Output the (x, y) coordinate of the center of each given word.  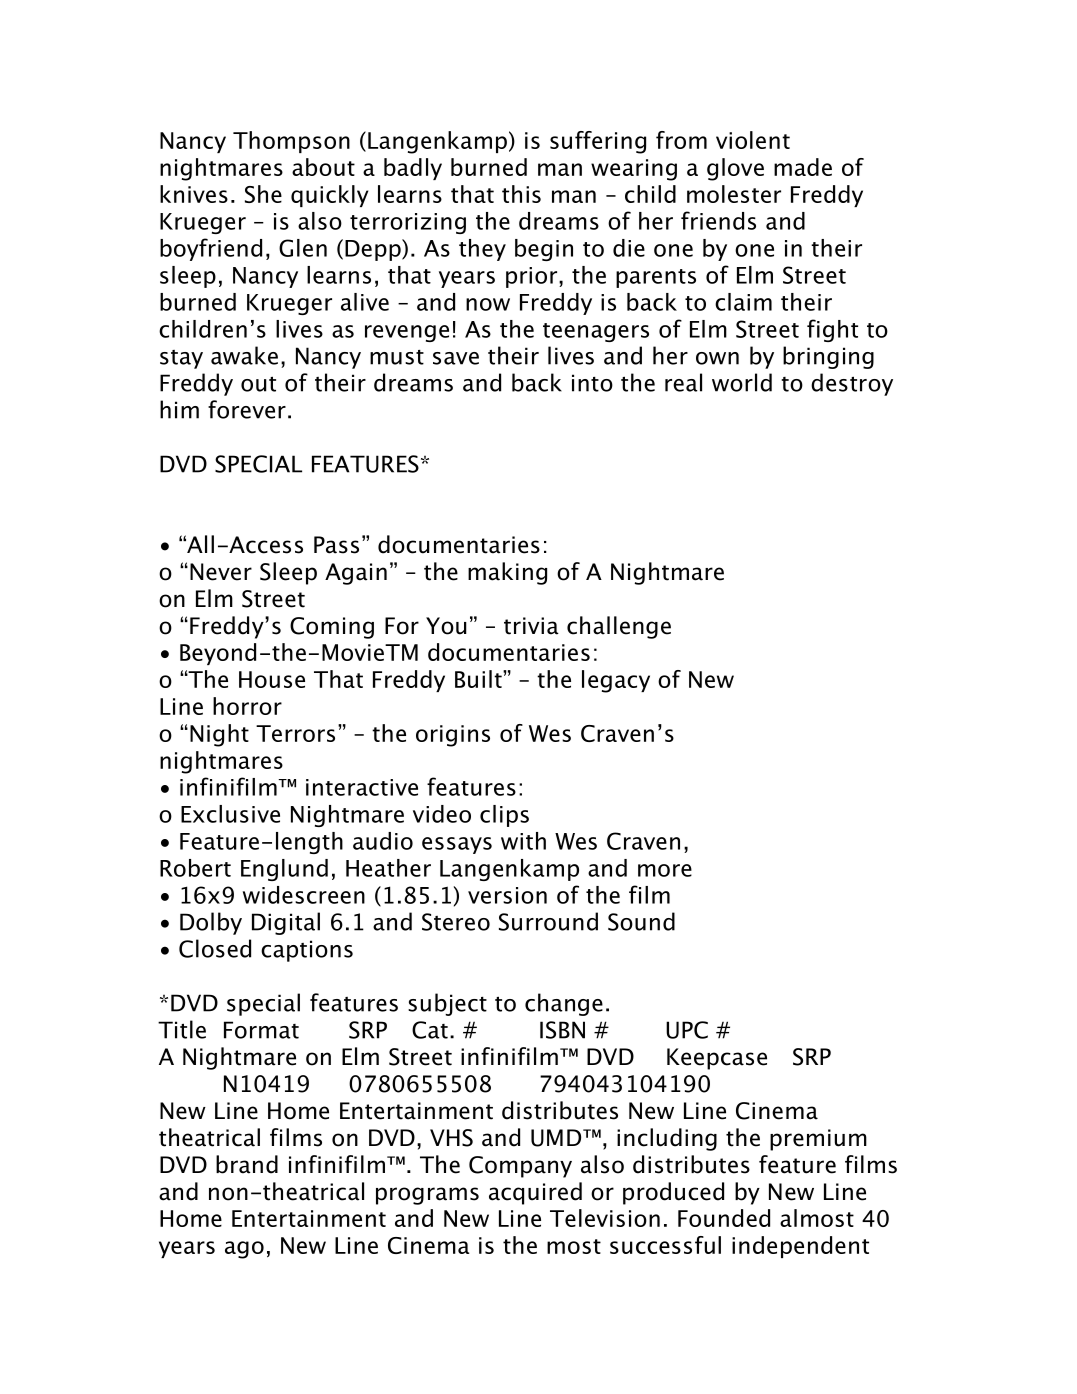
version (507, 895)
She (263, 194)
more (665, 870)
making (507, 573)
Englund (284, 870)
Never (221, 572)
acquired (535, 1193)
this (521, 194)
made (803, 167)
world (742, 382)
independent (800, 1247)
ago (244, 1250)
